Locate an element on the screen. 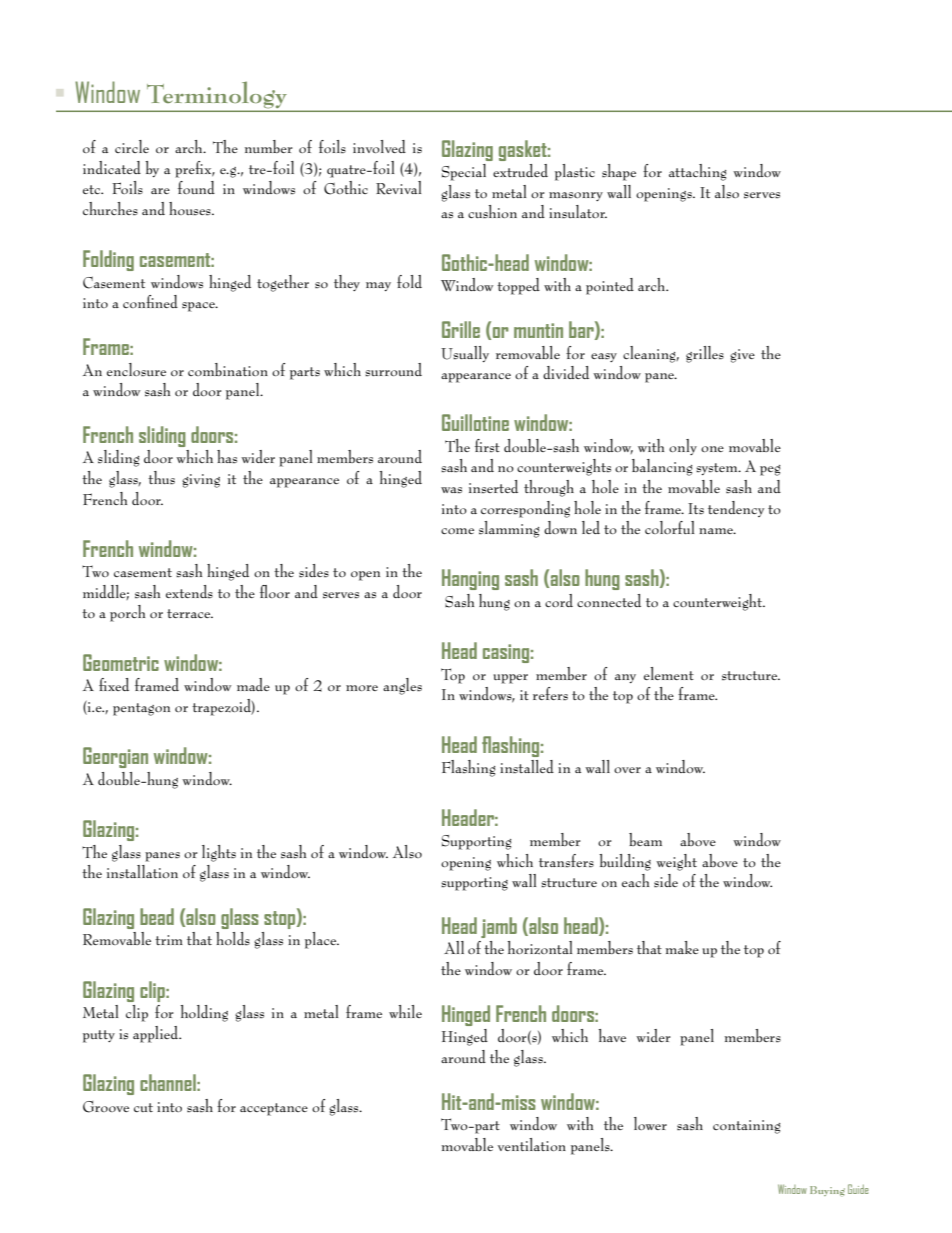 This screenshot has width=952, height=1233. Terminology is located at coordinates (217, 96).
